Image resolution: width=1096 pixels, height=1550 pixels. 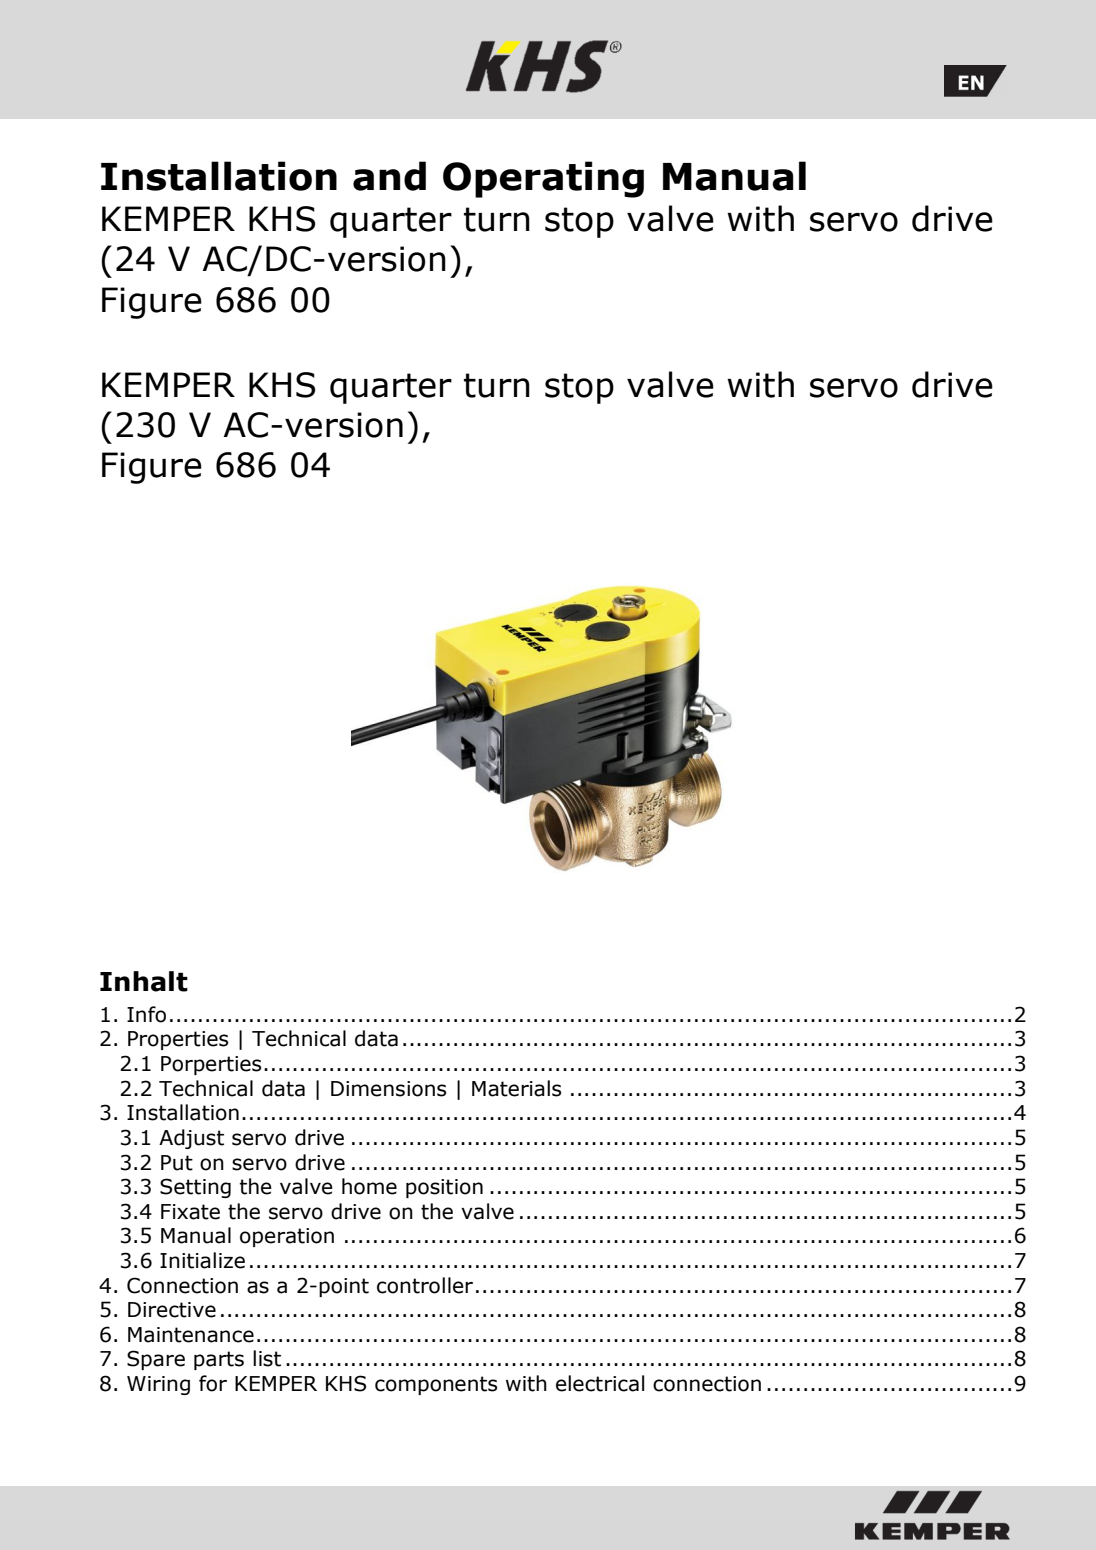 I want to click on Materials, so click(x=516, y=1088).
